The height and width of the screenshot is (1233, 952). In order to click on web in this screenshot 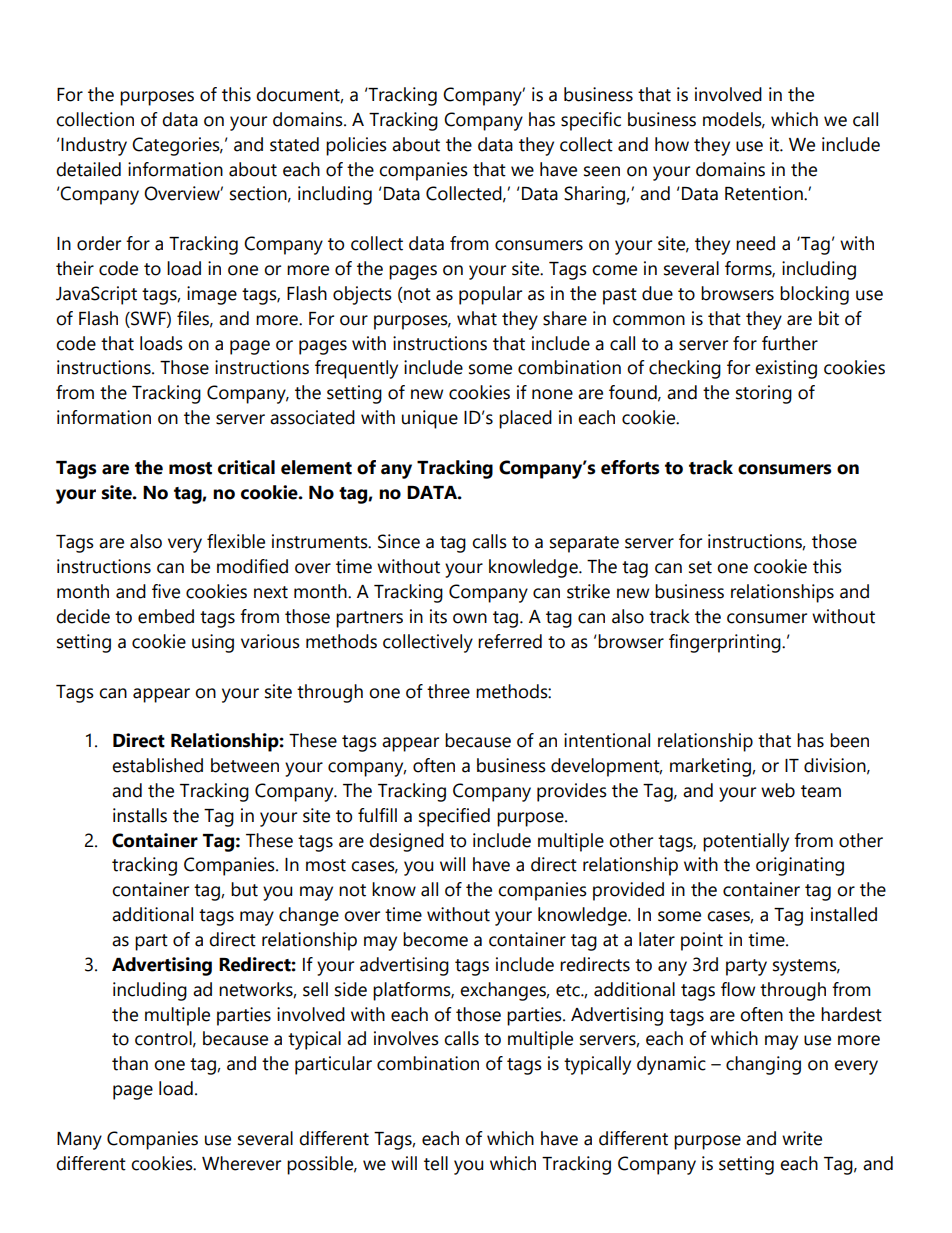, I will do `click(778, 790)`.
